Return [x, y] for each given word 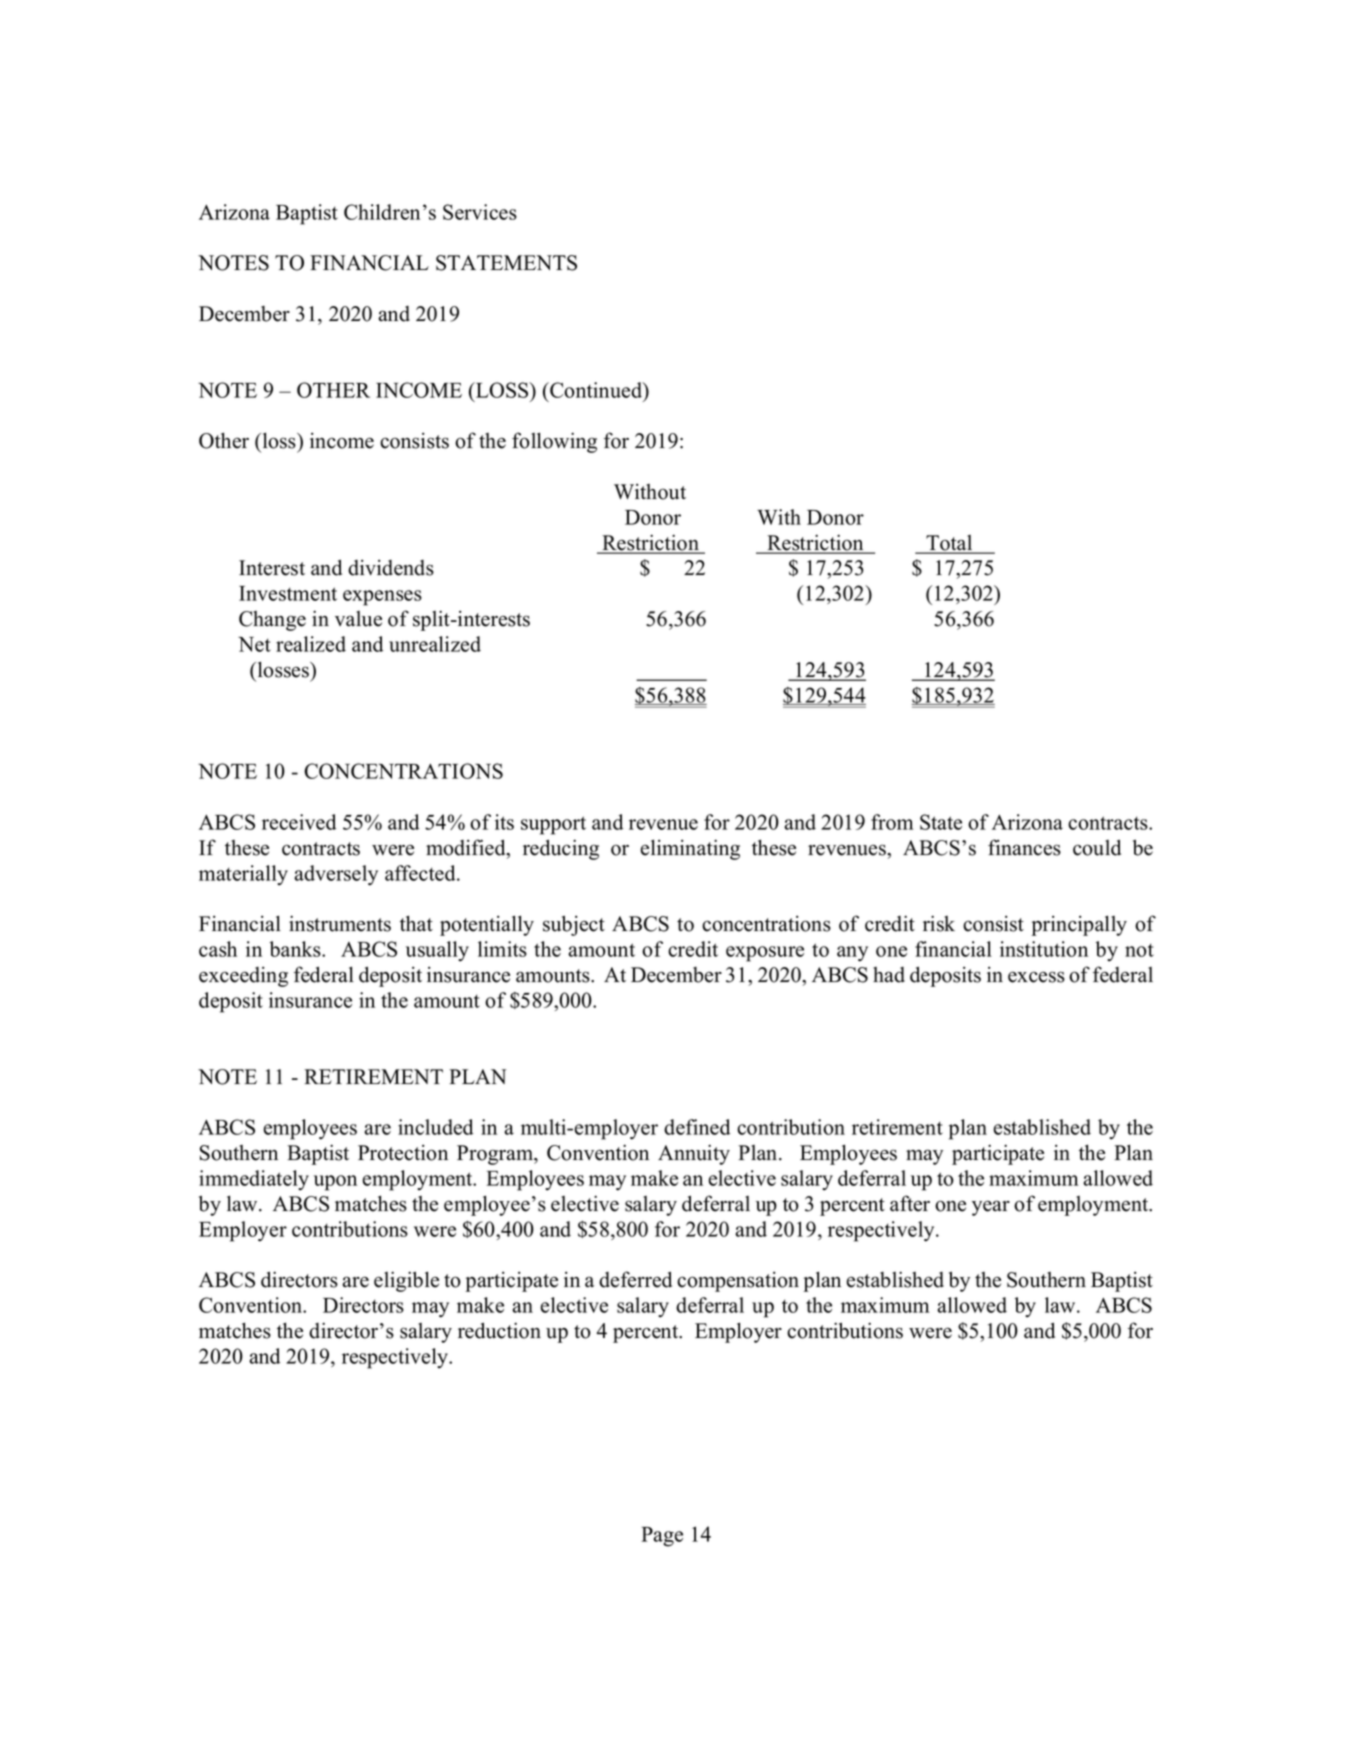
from [892, 822]
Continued [596, 391]
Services [480, 212]
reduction [499, 1330]
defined [697, 1127]
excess [1036, 977]
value [358, 619]
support [553, 825]
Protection [403, 1153]
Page [662, 1537]
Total [950, 544]
